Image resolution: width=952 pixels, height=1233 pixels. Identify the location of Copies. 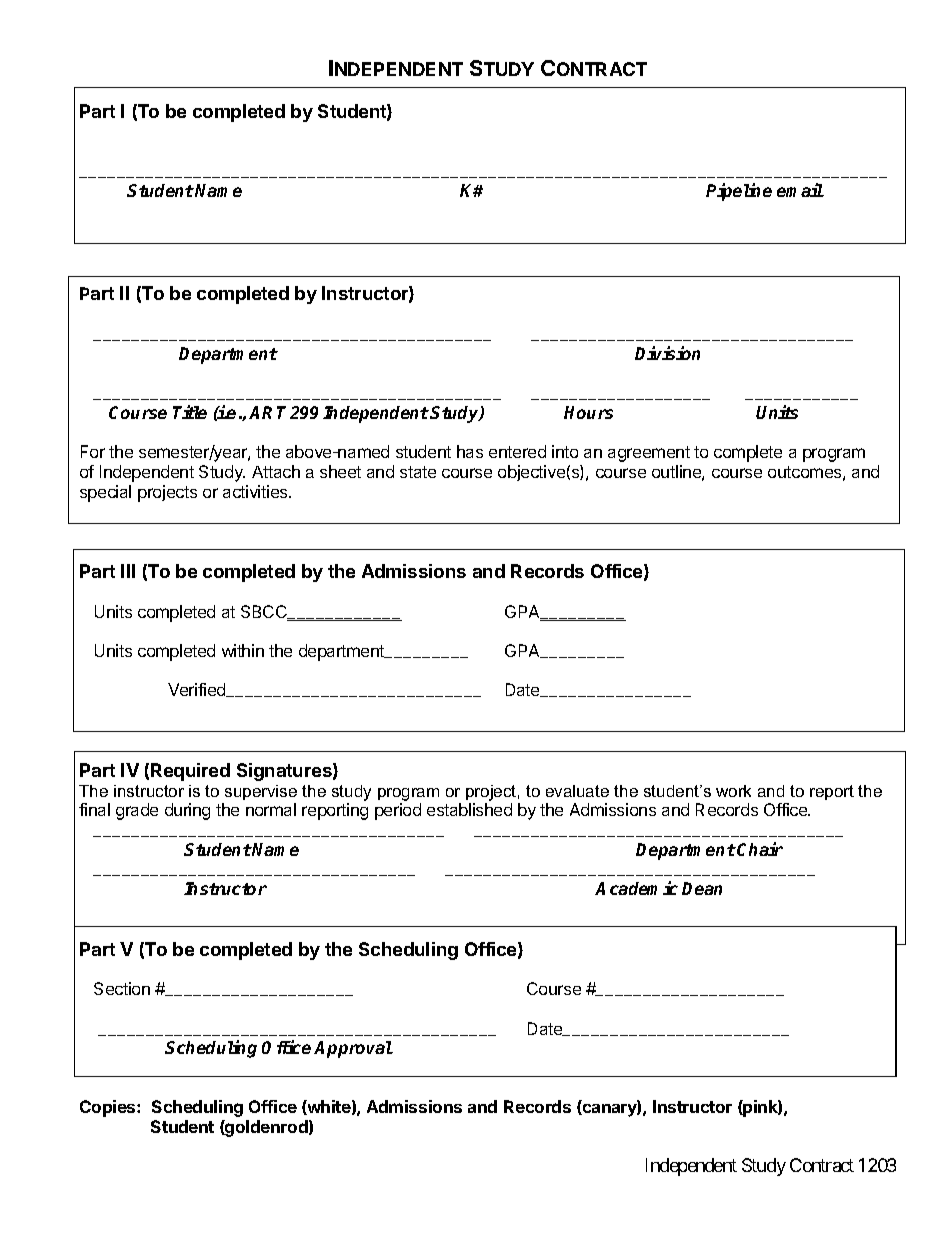
(109, 1108).
